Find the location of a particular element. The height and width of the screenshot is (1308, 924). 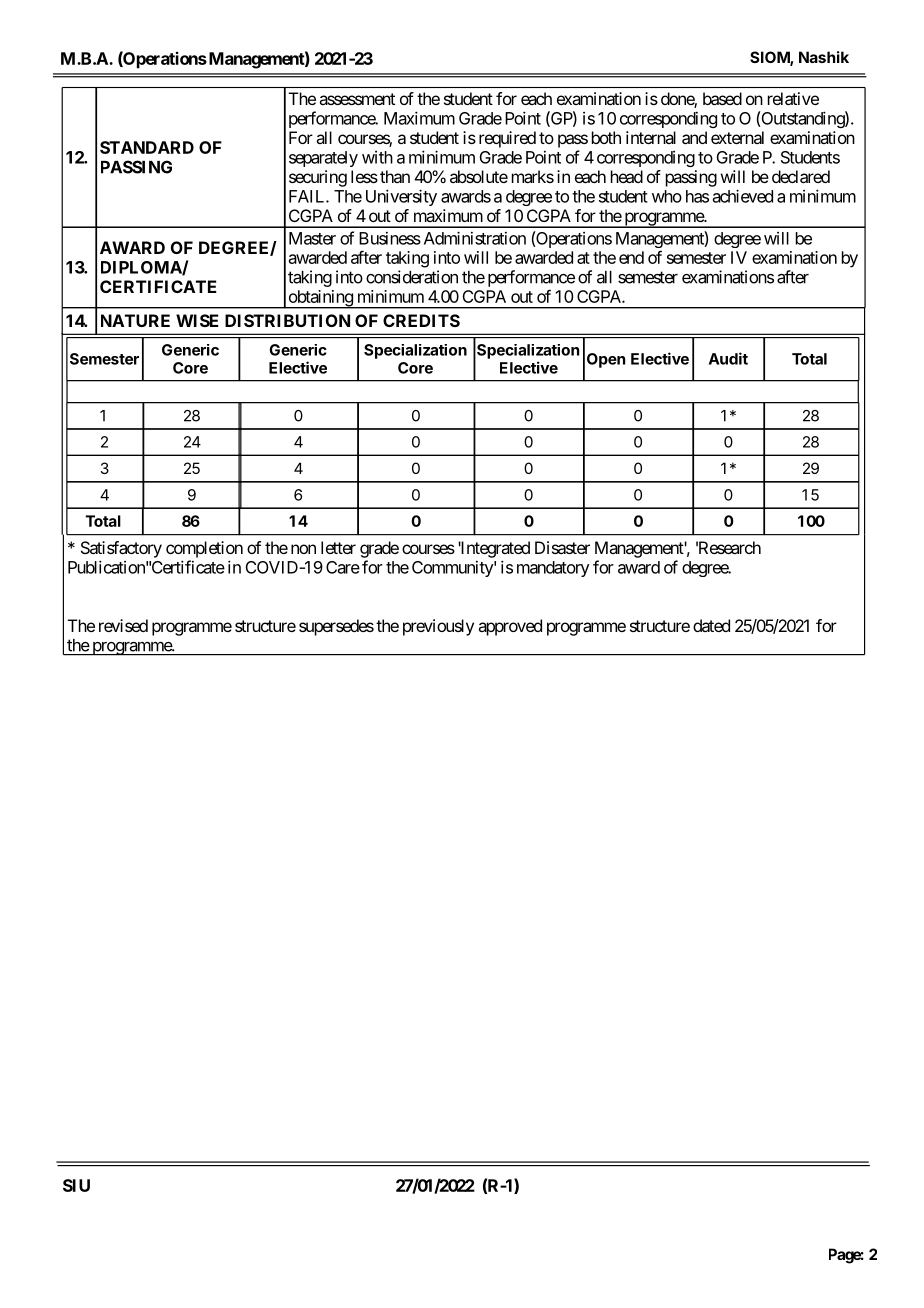

required is located at coordinates (507, 139).
